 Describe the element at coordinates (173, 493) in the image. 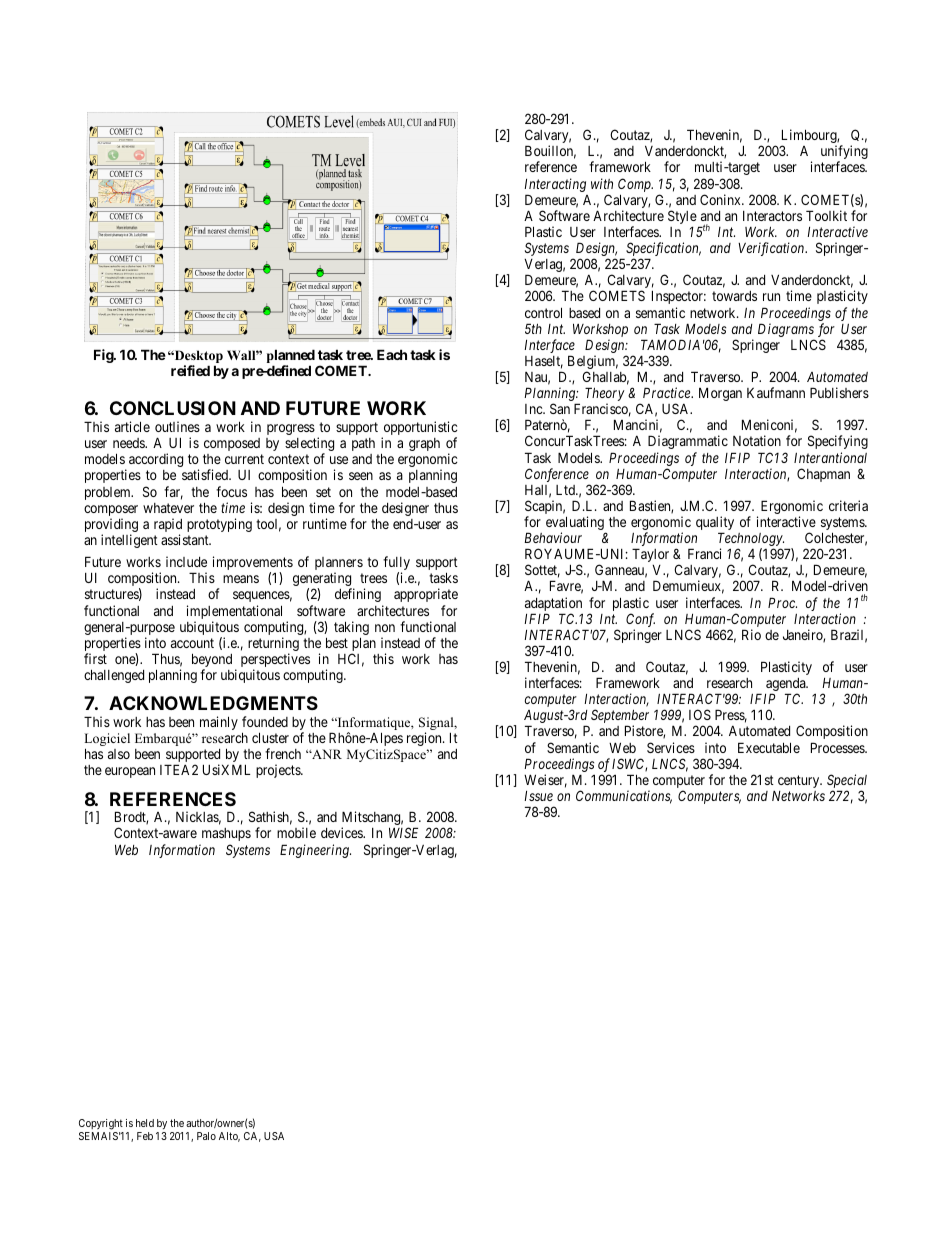

I see `far` at that location.
